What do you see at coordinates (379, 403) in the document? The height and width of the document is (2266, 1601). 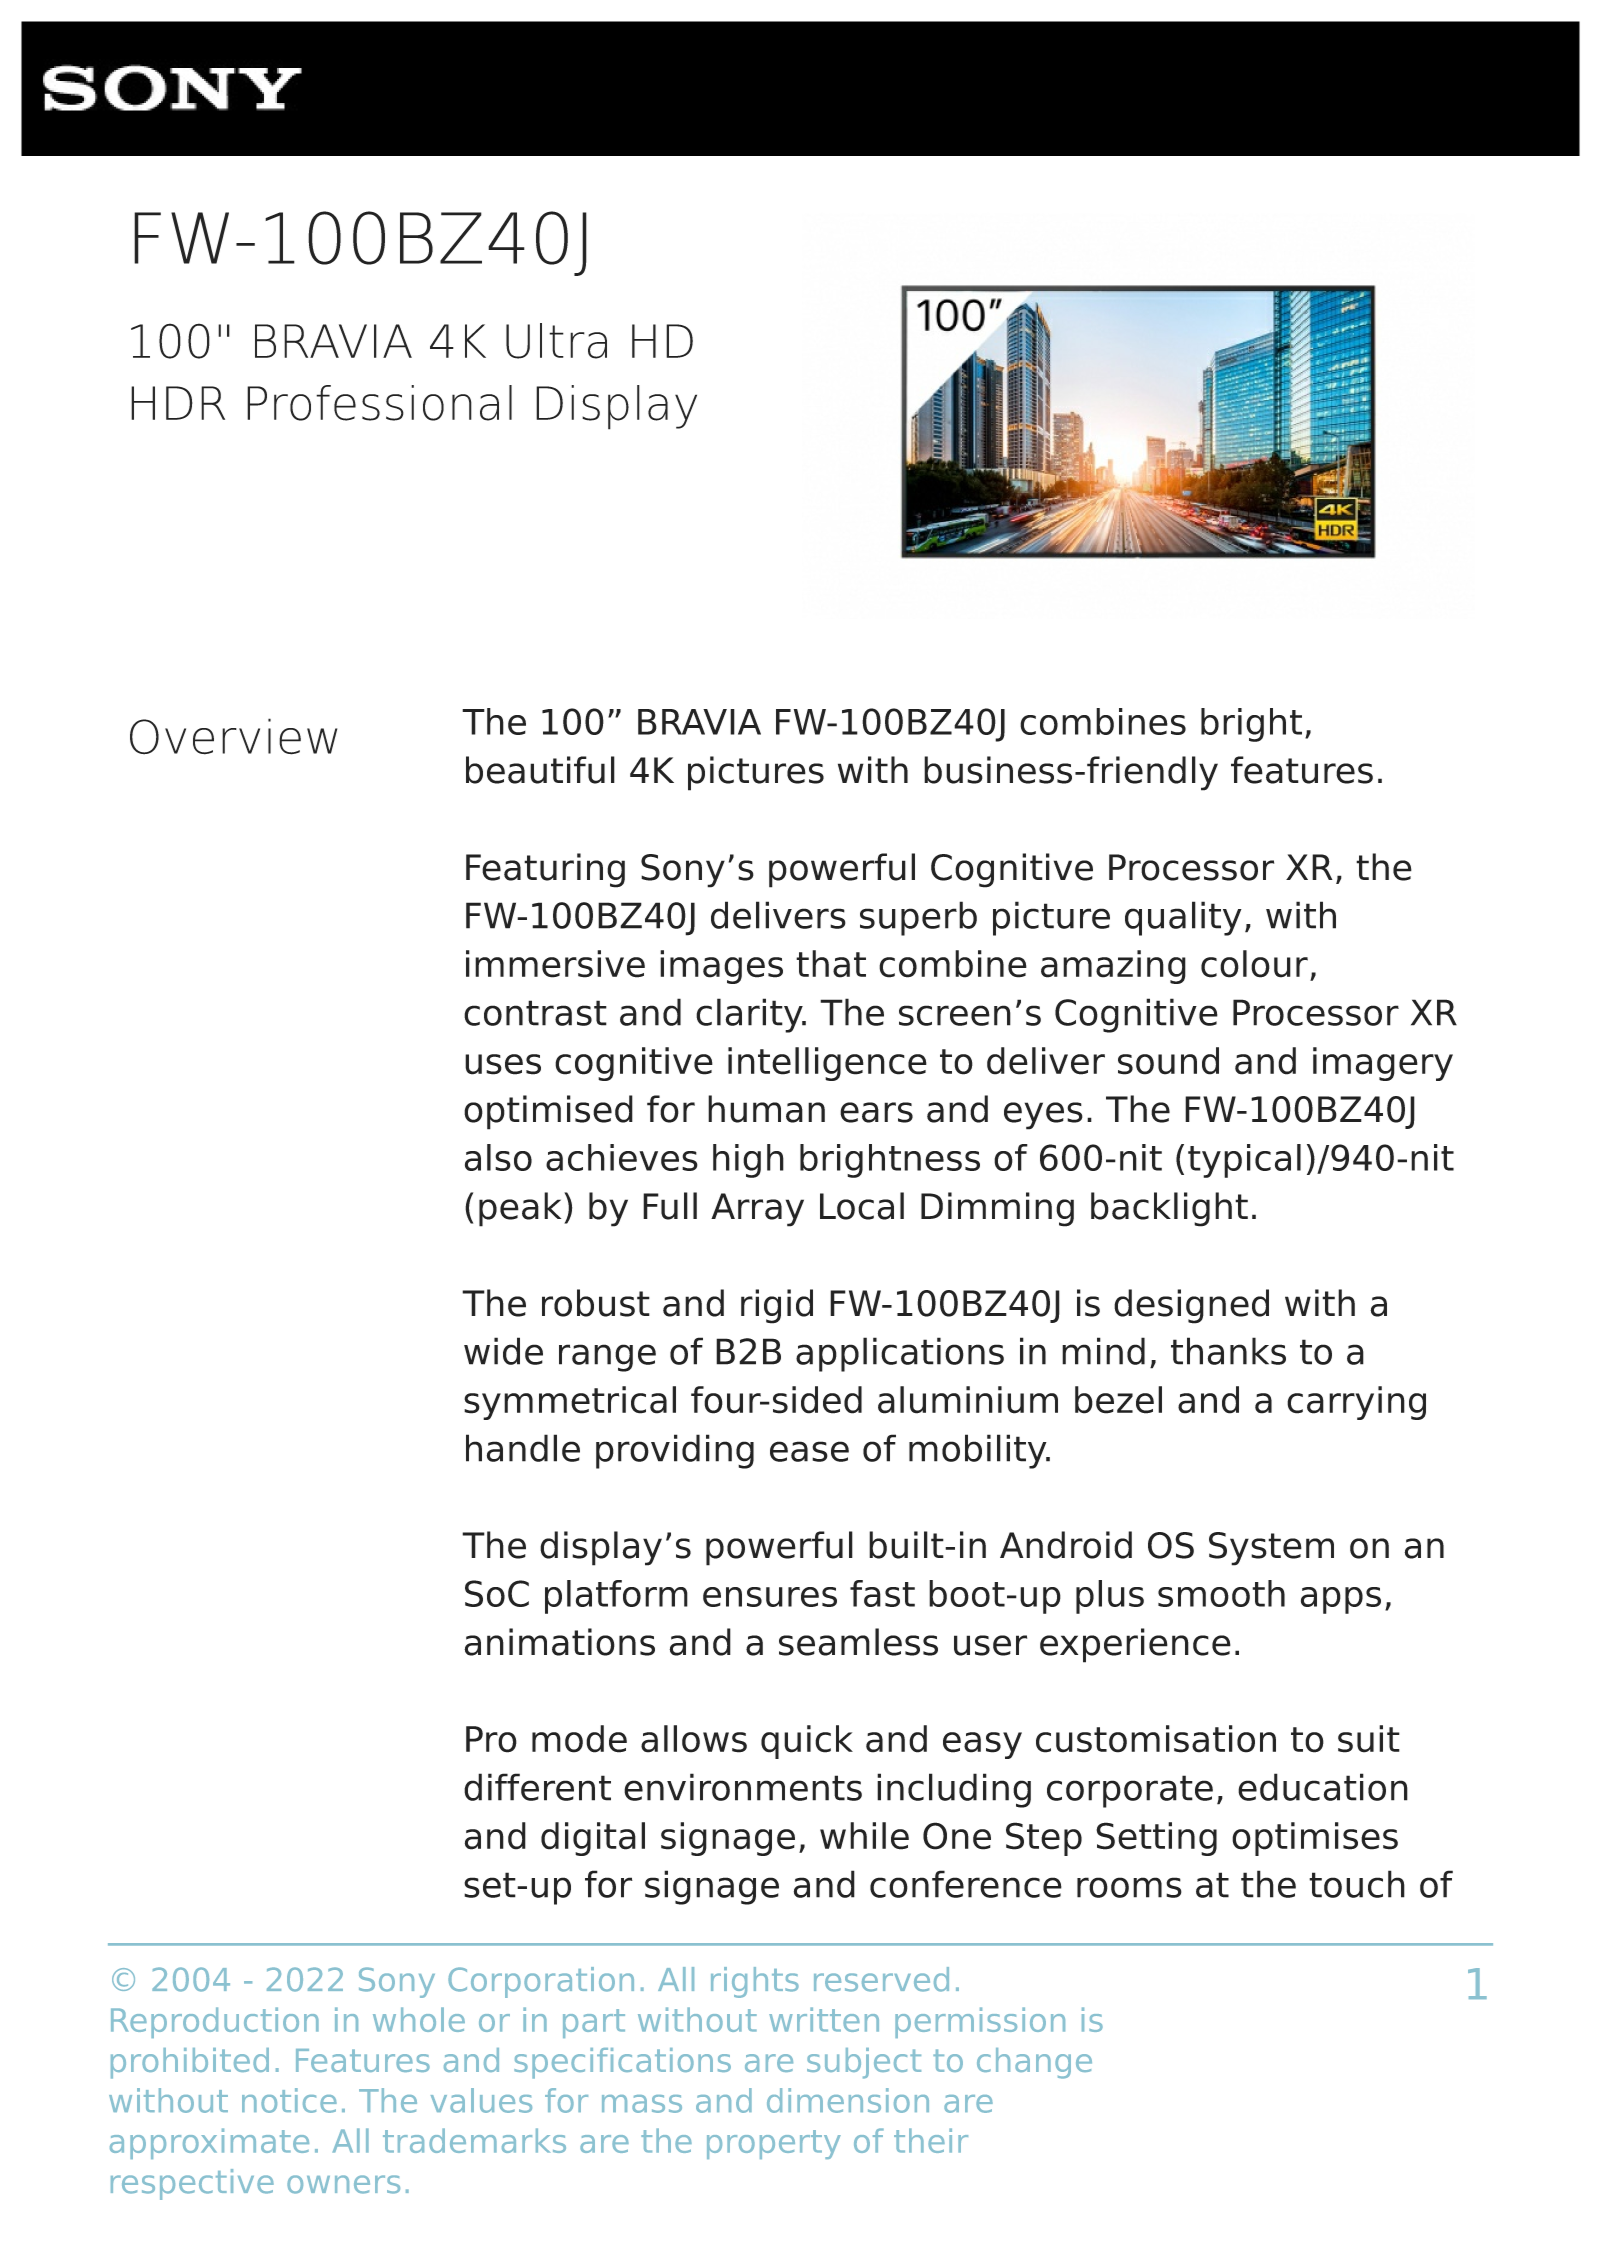 I see `Professional` at bounding box center [379, 403].
